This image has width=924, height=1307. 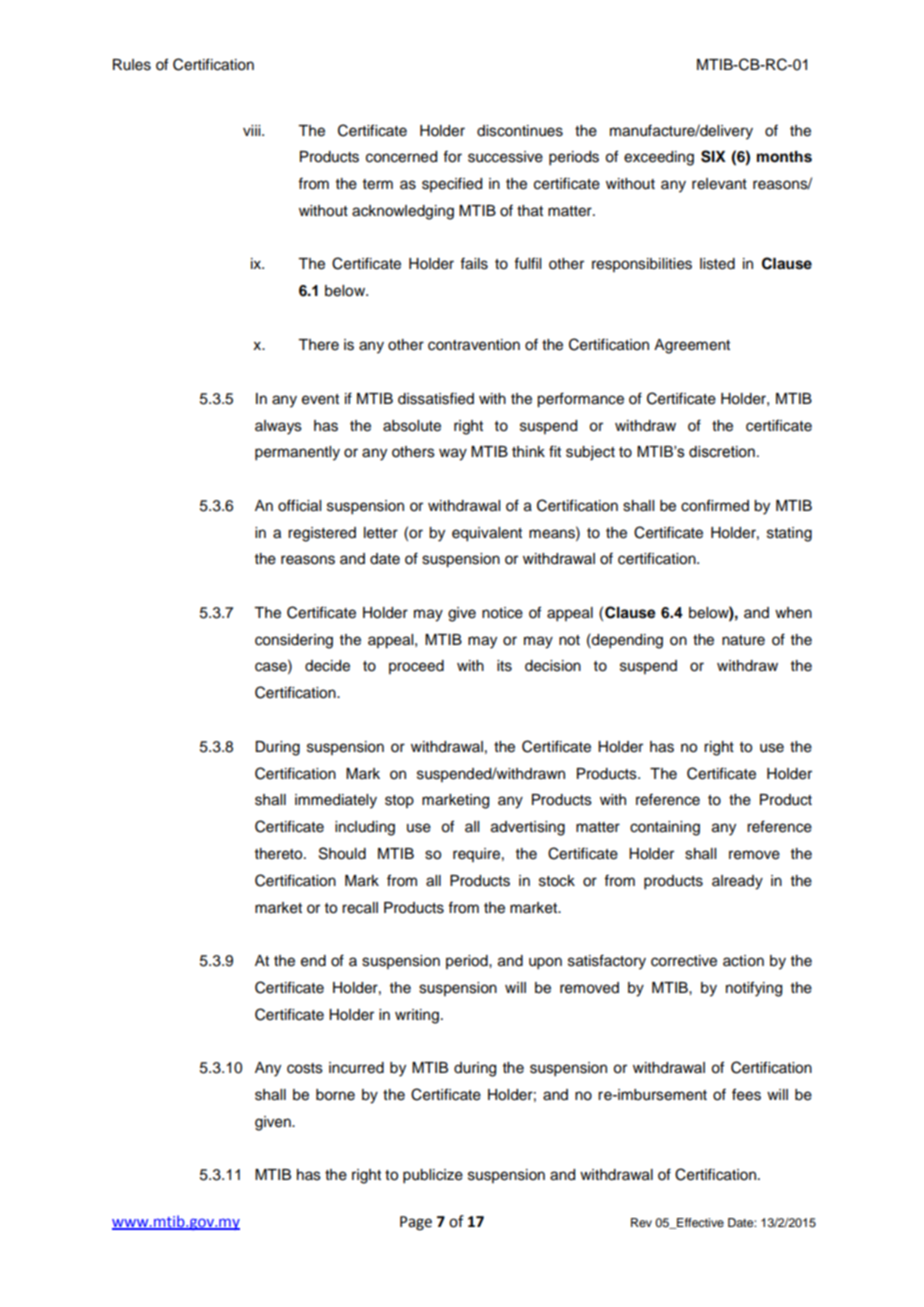 I want to click on nature, so click(x=743, y=640).
